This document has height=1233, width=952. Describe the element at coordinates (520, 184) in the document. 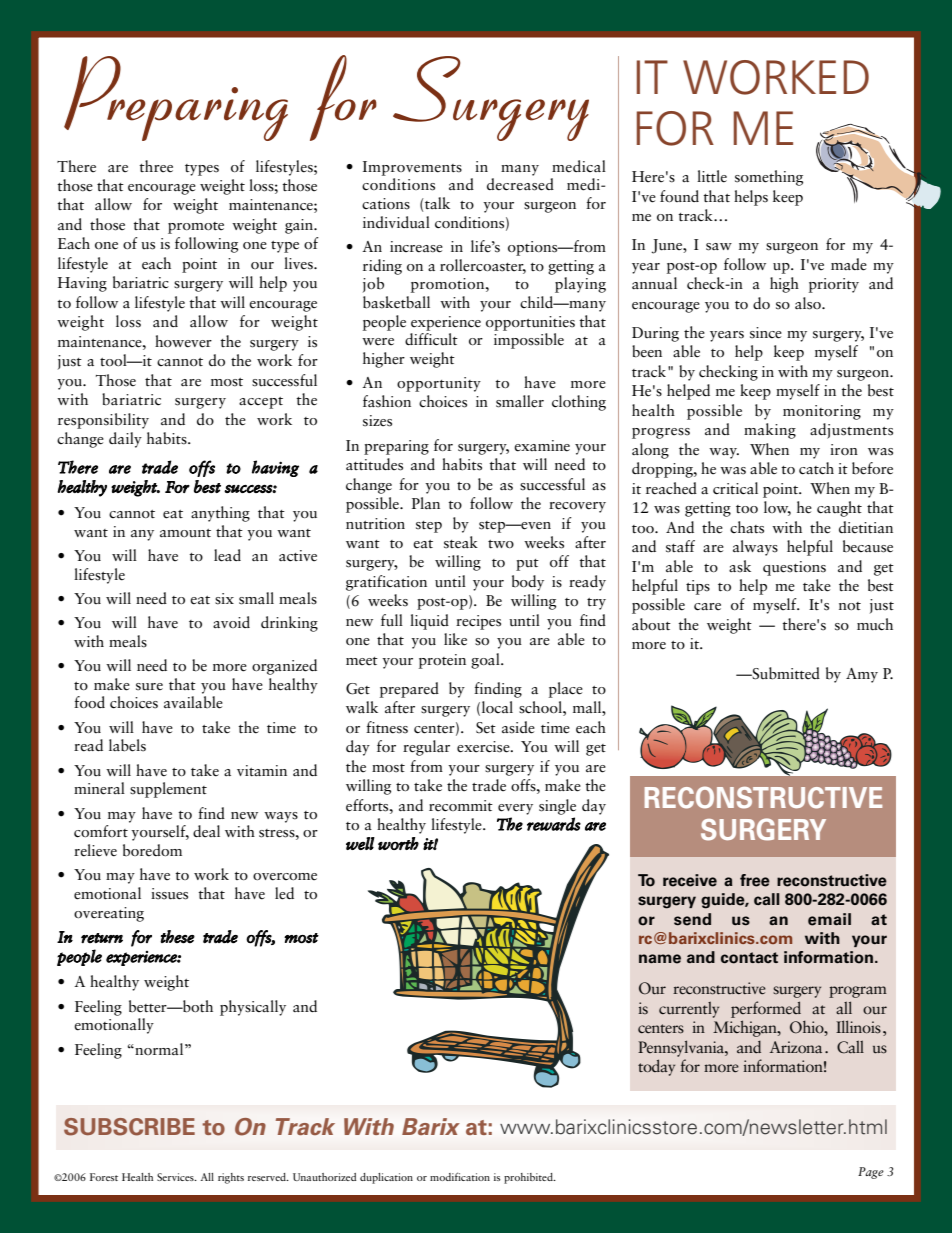

I see `decreased` at that location.
